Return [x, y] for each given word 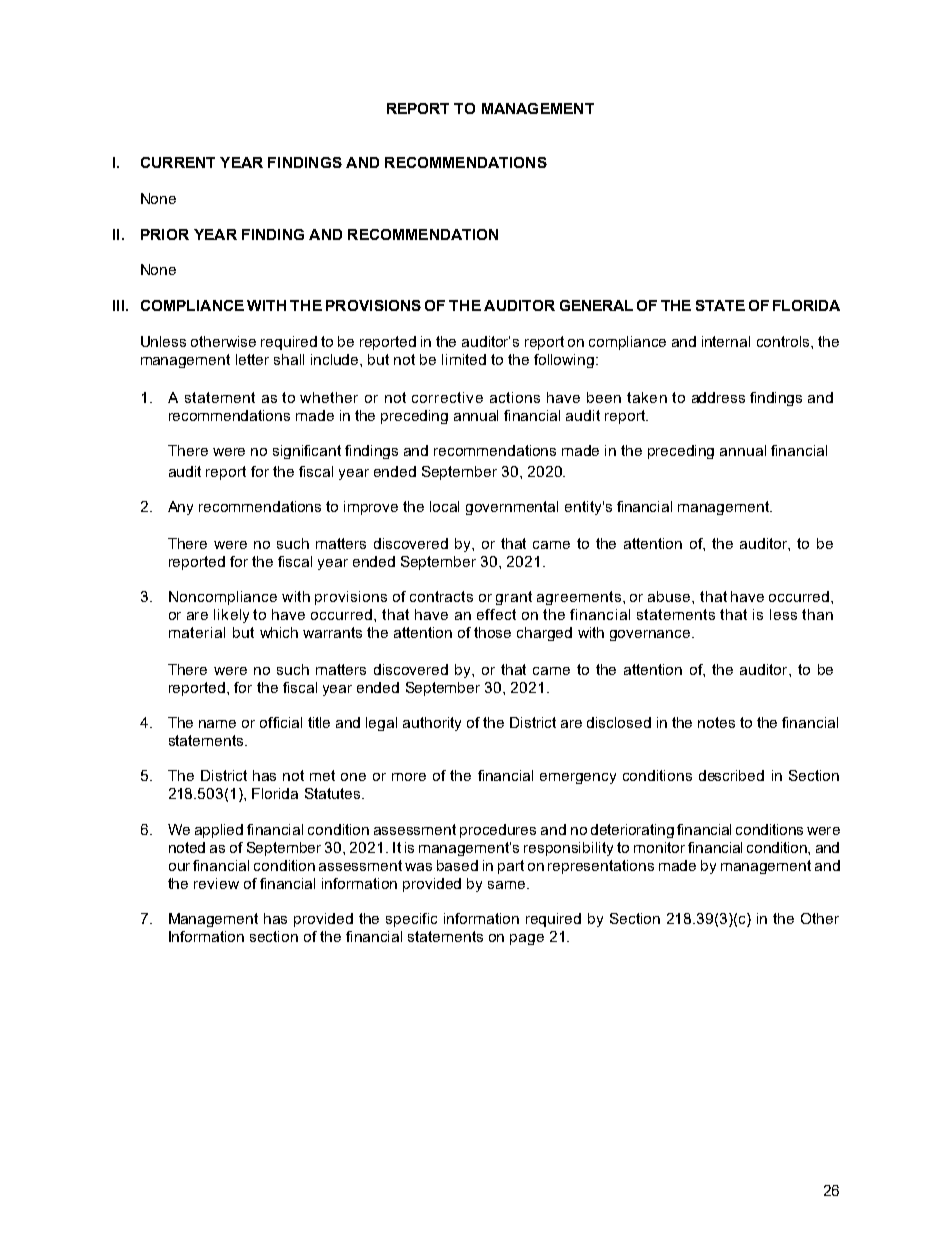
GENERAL [596, 305]
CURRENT [178, 162]
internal [726, 341]
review [216, 883]
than [817, 614]
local [444, 506]
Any [180, 508]
